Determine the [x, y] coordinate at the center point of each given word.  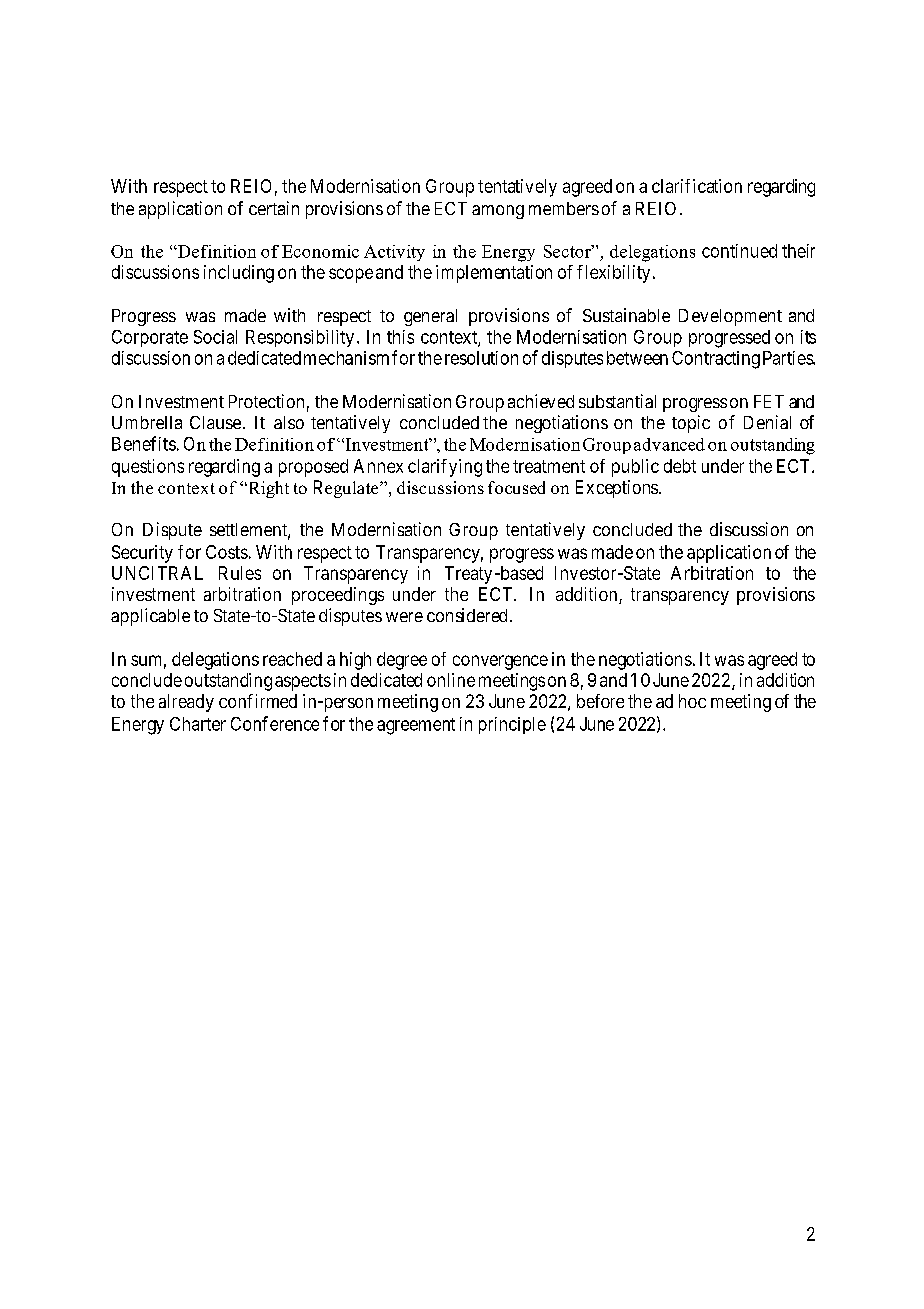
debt [680, 466]
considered [467, 615]
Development [730, 317]
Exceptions [617, 489]
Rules [240, 573]
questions [148, 468]
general [430, 317]
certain [274, 208]
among [498, 212]
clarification [697, 186]
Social [215, 337]
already [186, 703]
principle [512, 725]
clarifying [445, 468]
